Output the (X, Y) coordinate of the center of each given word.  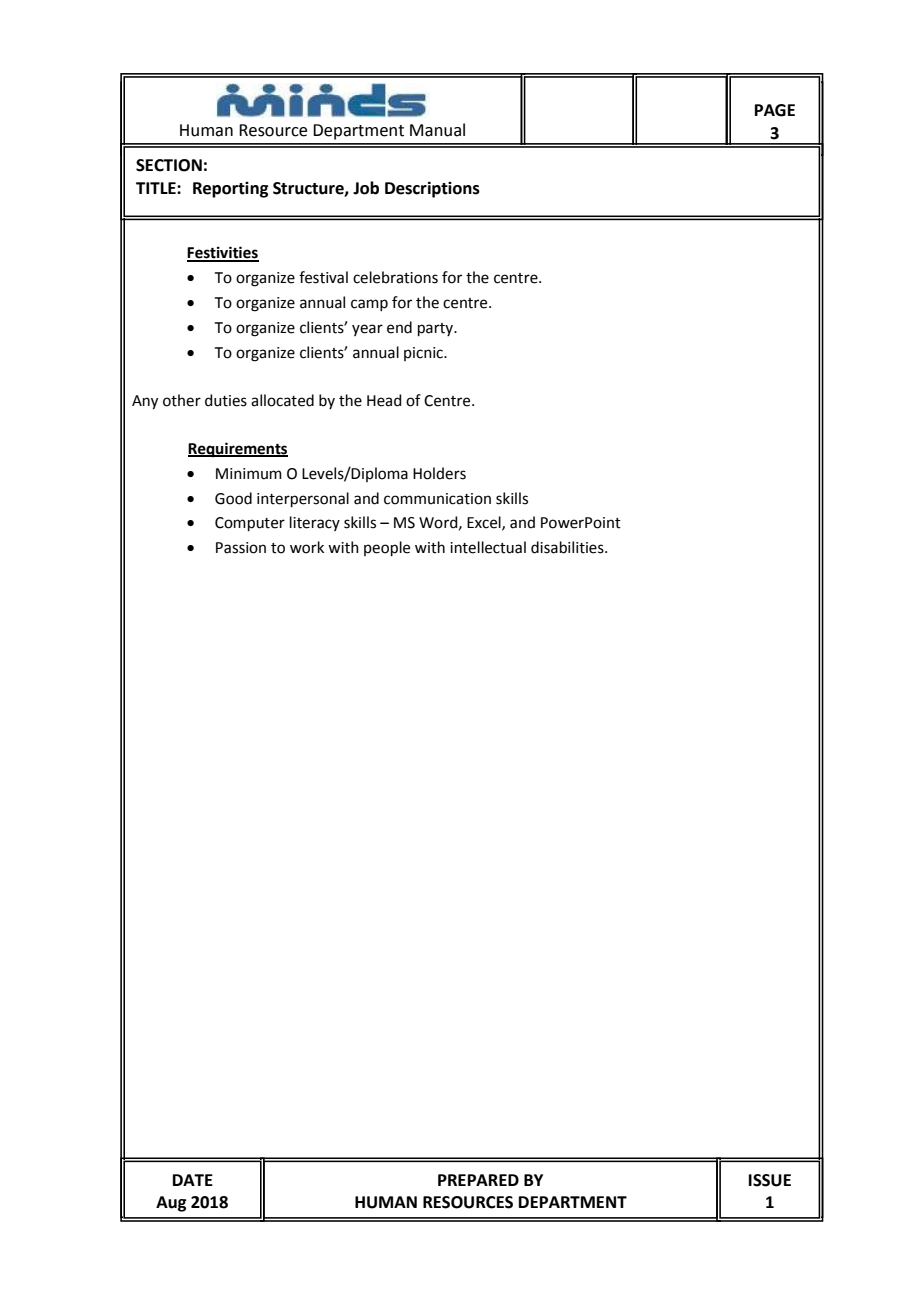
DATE (193, 1180)
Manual (437, 130)
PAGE (775, 110)
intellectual (488, 547)
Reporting (230, 190)
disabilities (568, 547)
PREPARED (478, 1180)
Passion (241, 548)
